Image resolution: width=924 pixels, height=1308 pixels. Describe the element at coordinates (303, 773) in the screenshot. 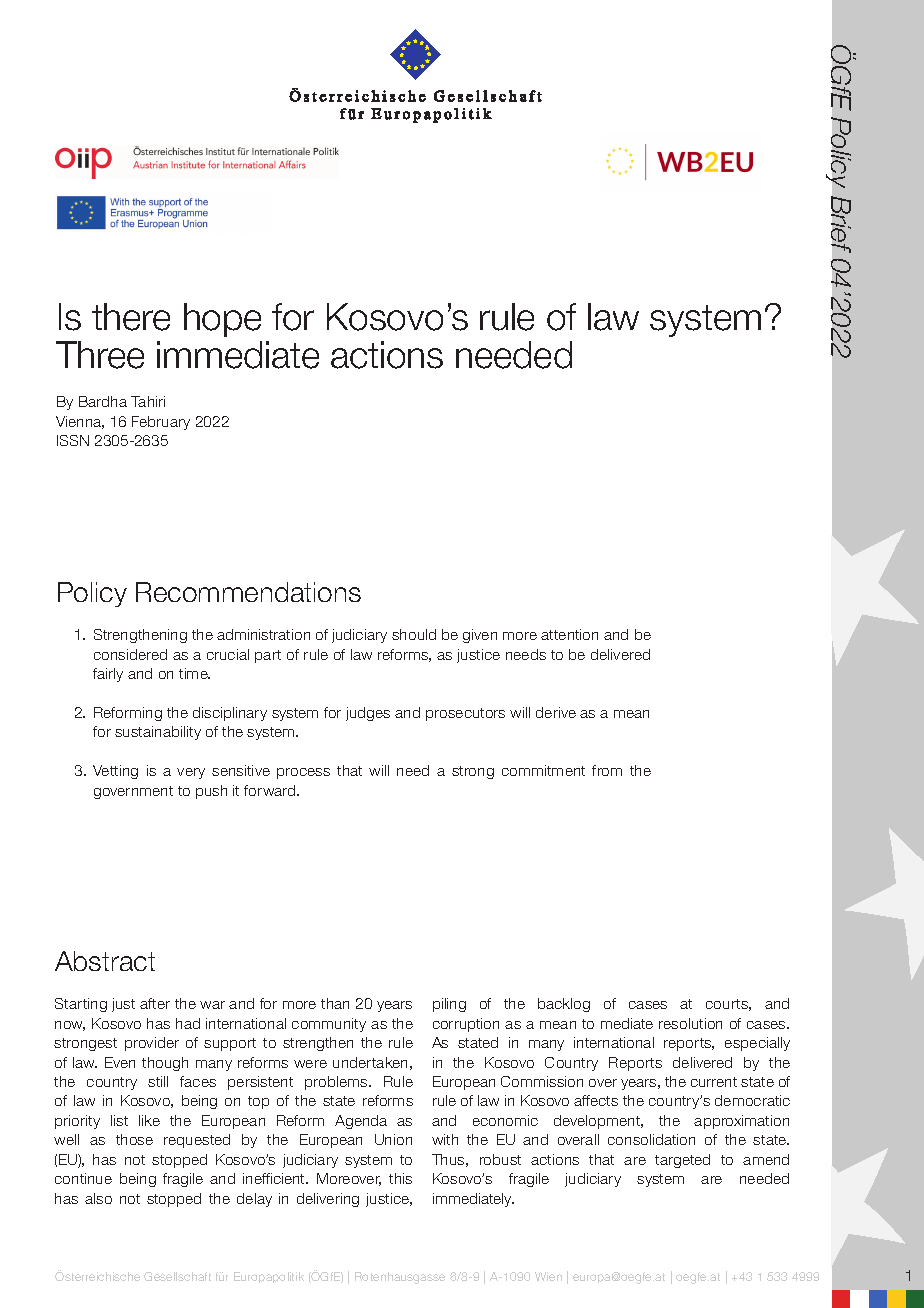

I see `process` at that location.
